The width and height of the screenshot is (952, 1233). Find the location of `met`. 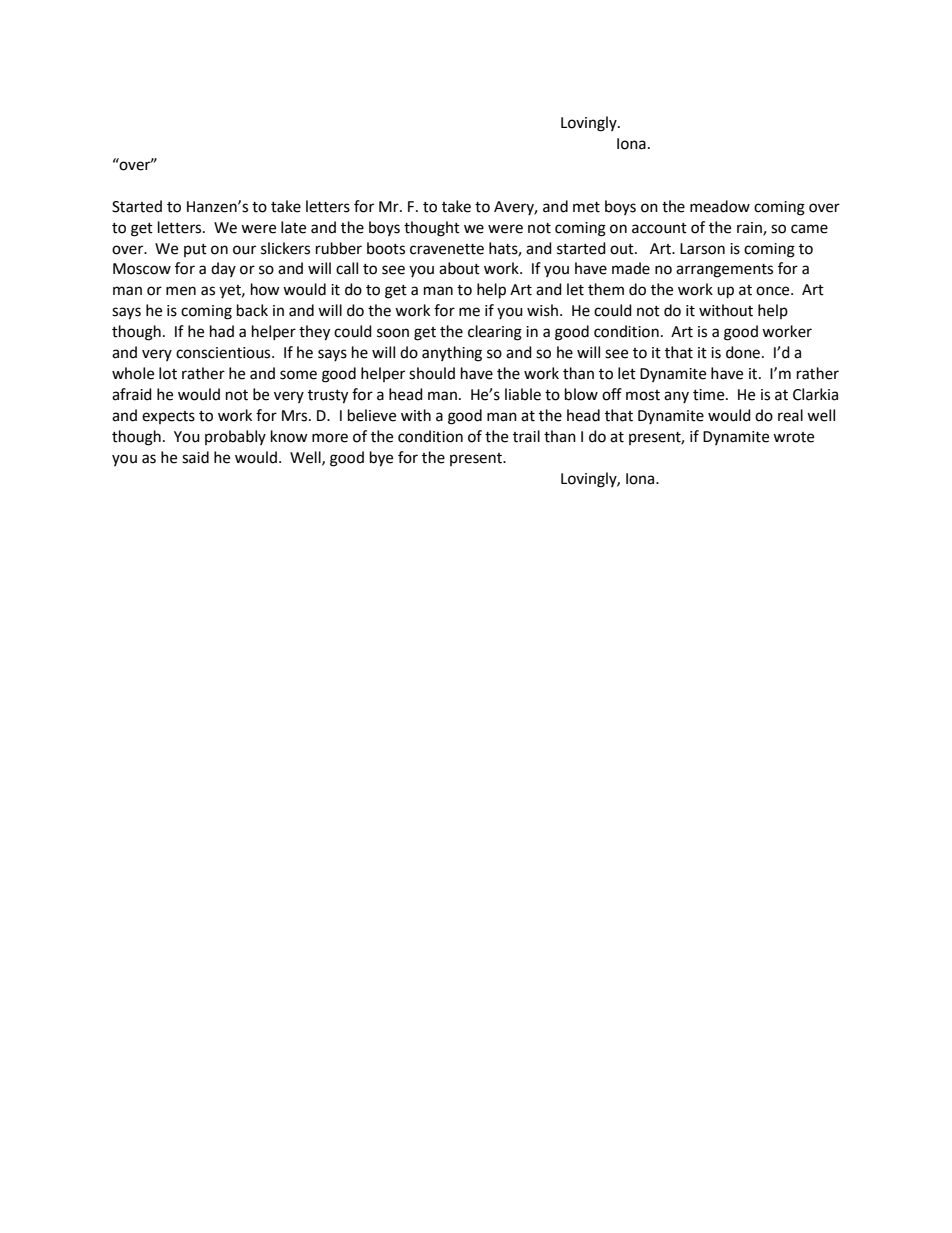

met is located at coordinates (586, 207).
